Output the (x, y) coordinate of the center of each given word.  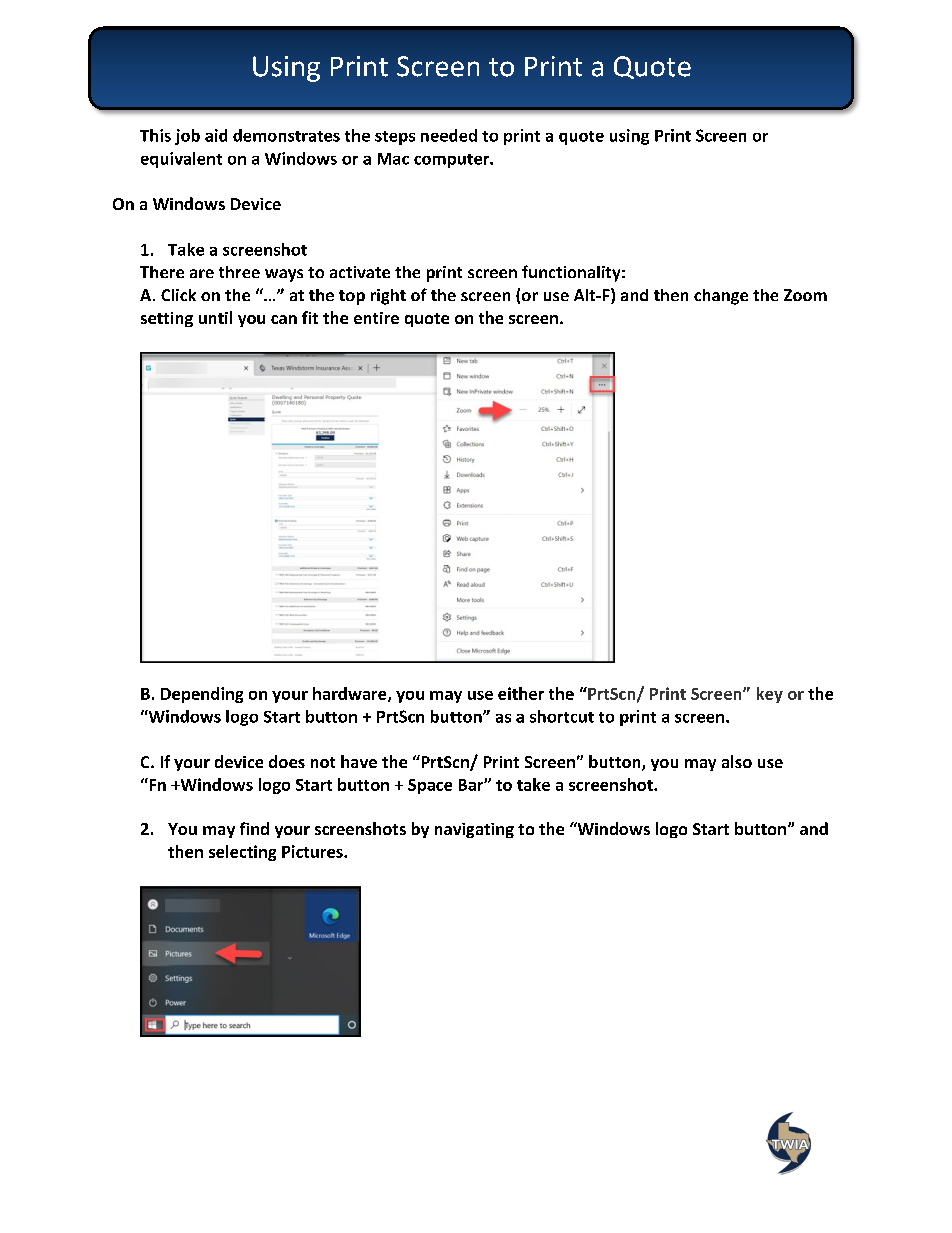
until (215, 317)
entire (376, 318)
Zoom (805, 295)
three (239, 272)
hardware (351, 694)
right (388, 297)
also (737, 761)
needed (449, 135)
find (254, 828)
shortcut (562, 716)
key (770, 695)
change (721, 297)
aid (216, 135)
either (521, 693)
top (352, 297)
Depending (202, 695)
